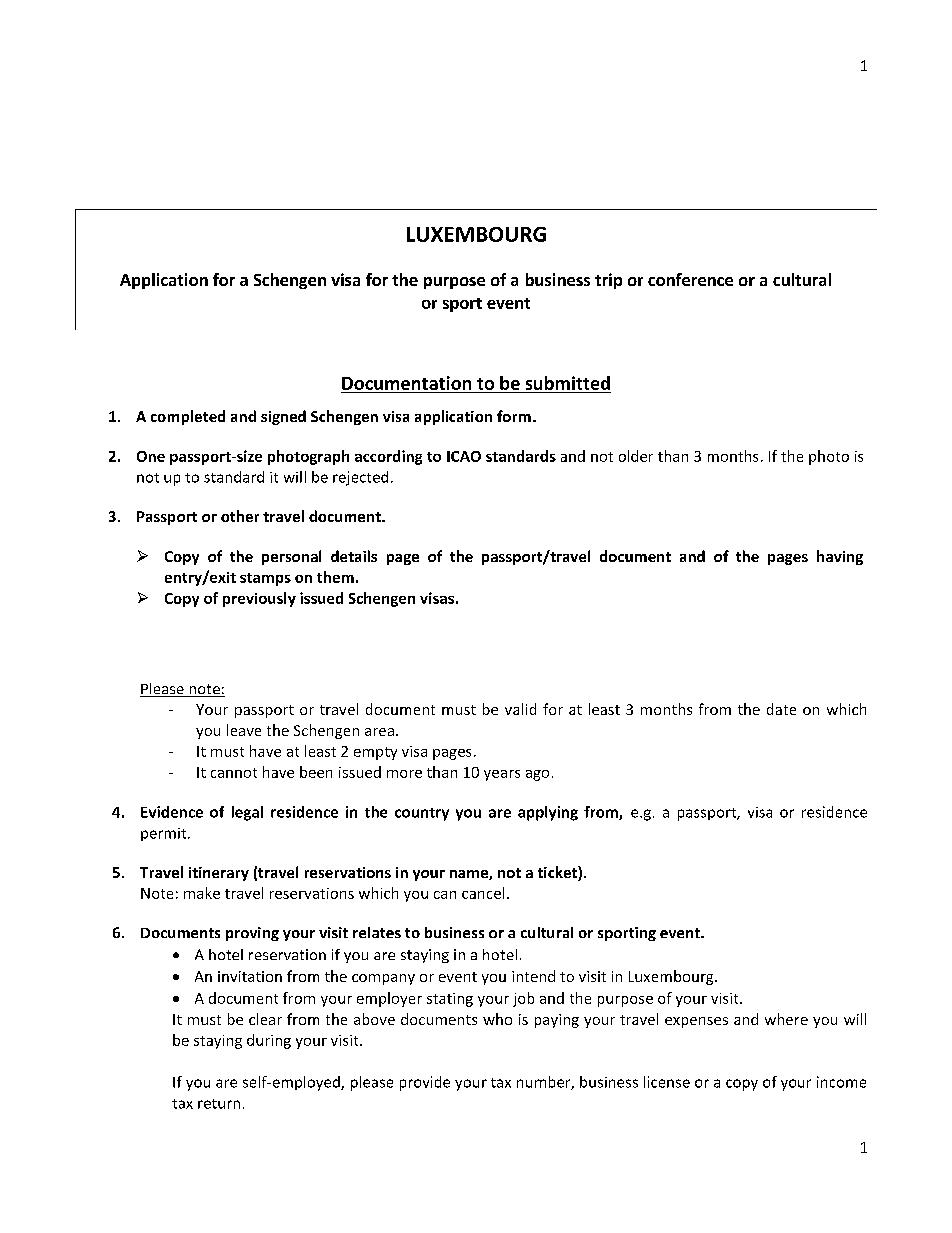 This screenshot has height=1233, width=952. Describe the element at coordinates (608, 281) in the screenshot. I see `trip` at that location.
